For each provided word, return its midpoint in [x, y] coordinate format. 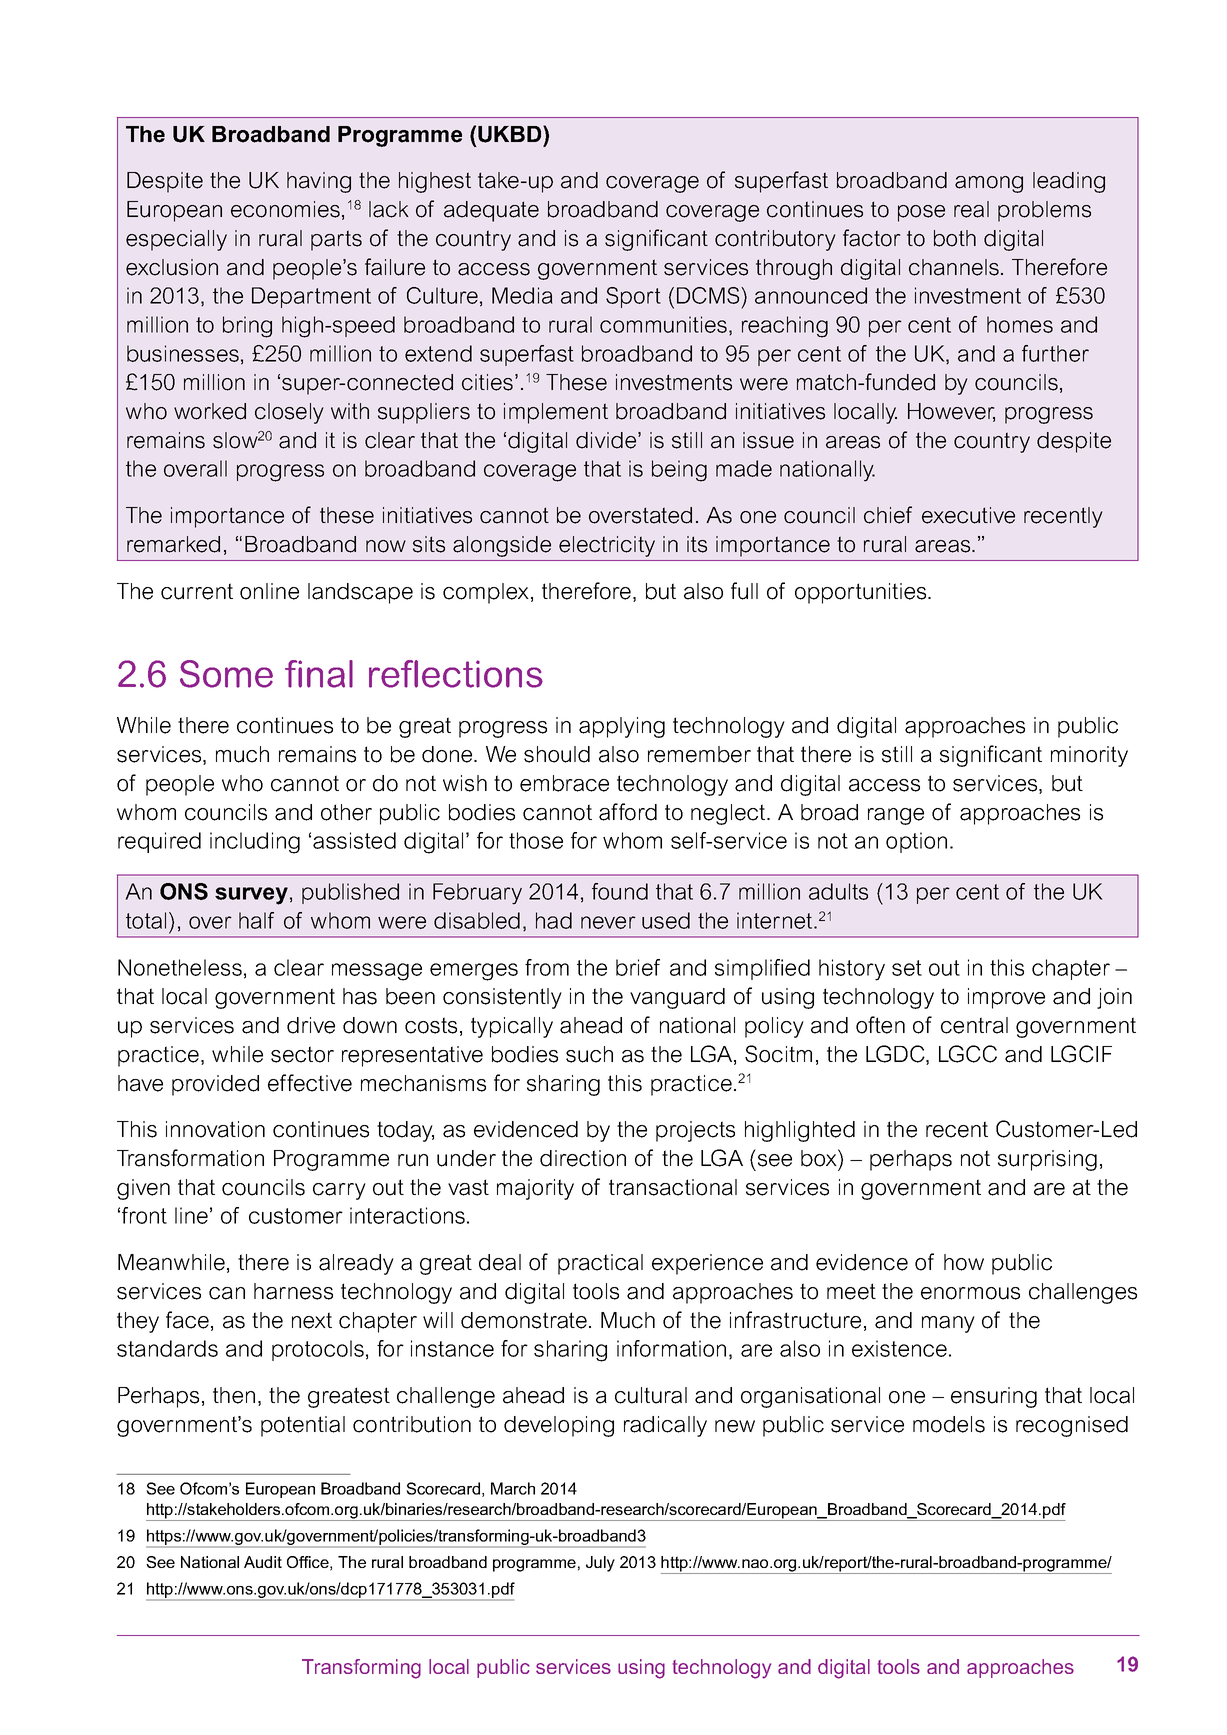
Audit [263, 1562]
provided [215, 1085]
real [971, 209]
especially [176, 240]
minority [1089, 756]
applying [622, 727]
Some [226, 674]
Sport [633, 297]
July [600, 1564]
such [589, 1054]
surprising [1047, 1160]
